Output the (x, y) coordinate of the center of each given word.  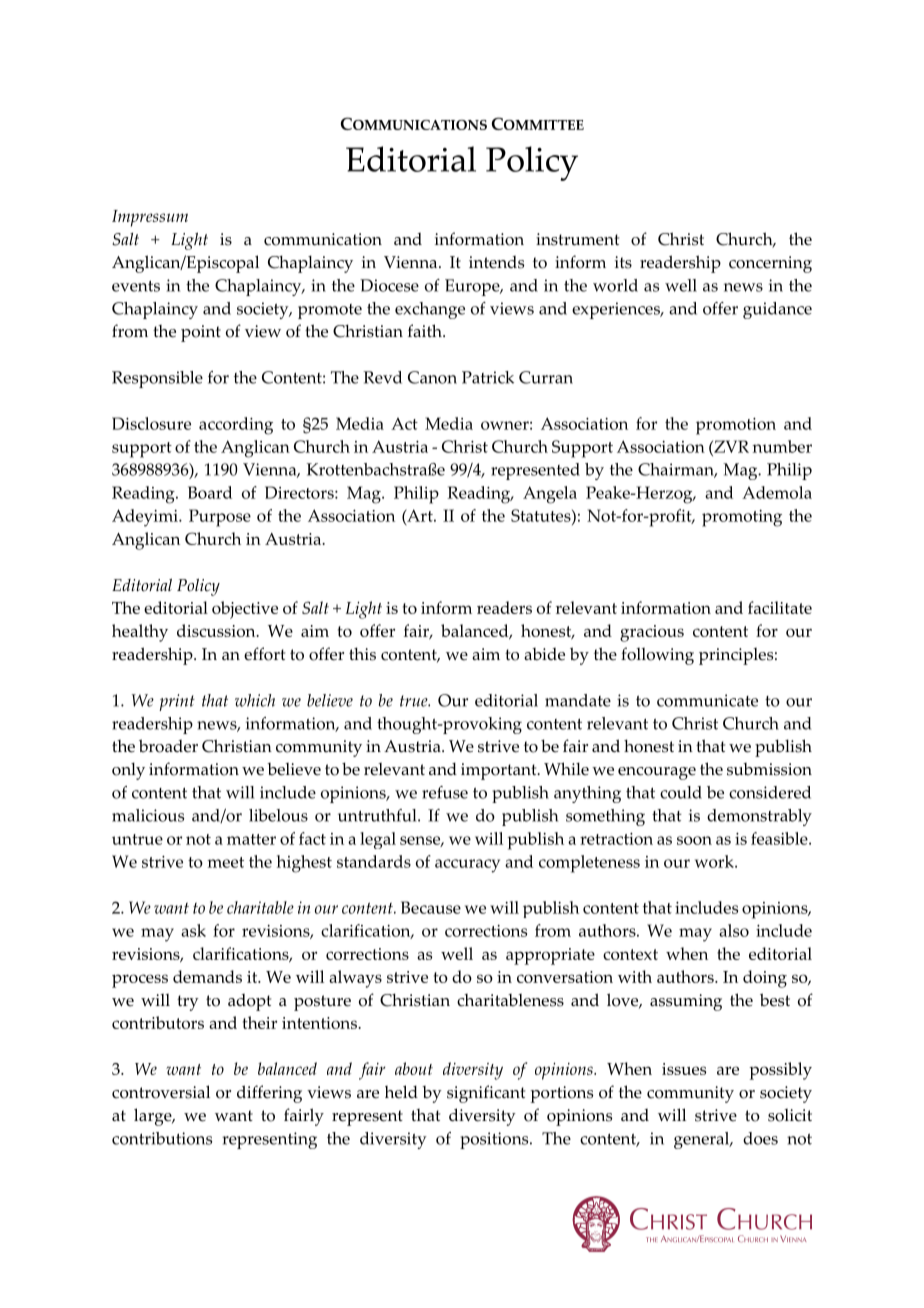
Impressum (150, 218)
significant (486, 1094)
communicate (707, 700)
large (154, 1117)
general (703, 1140)
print (177, 702)
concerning (770, 264)
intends (496, 262)
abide (544, 654)
